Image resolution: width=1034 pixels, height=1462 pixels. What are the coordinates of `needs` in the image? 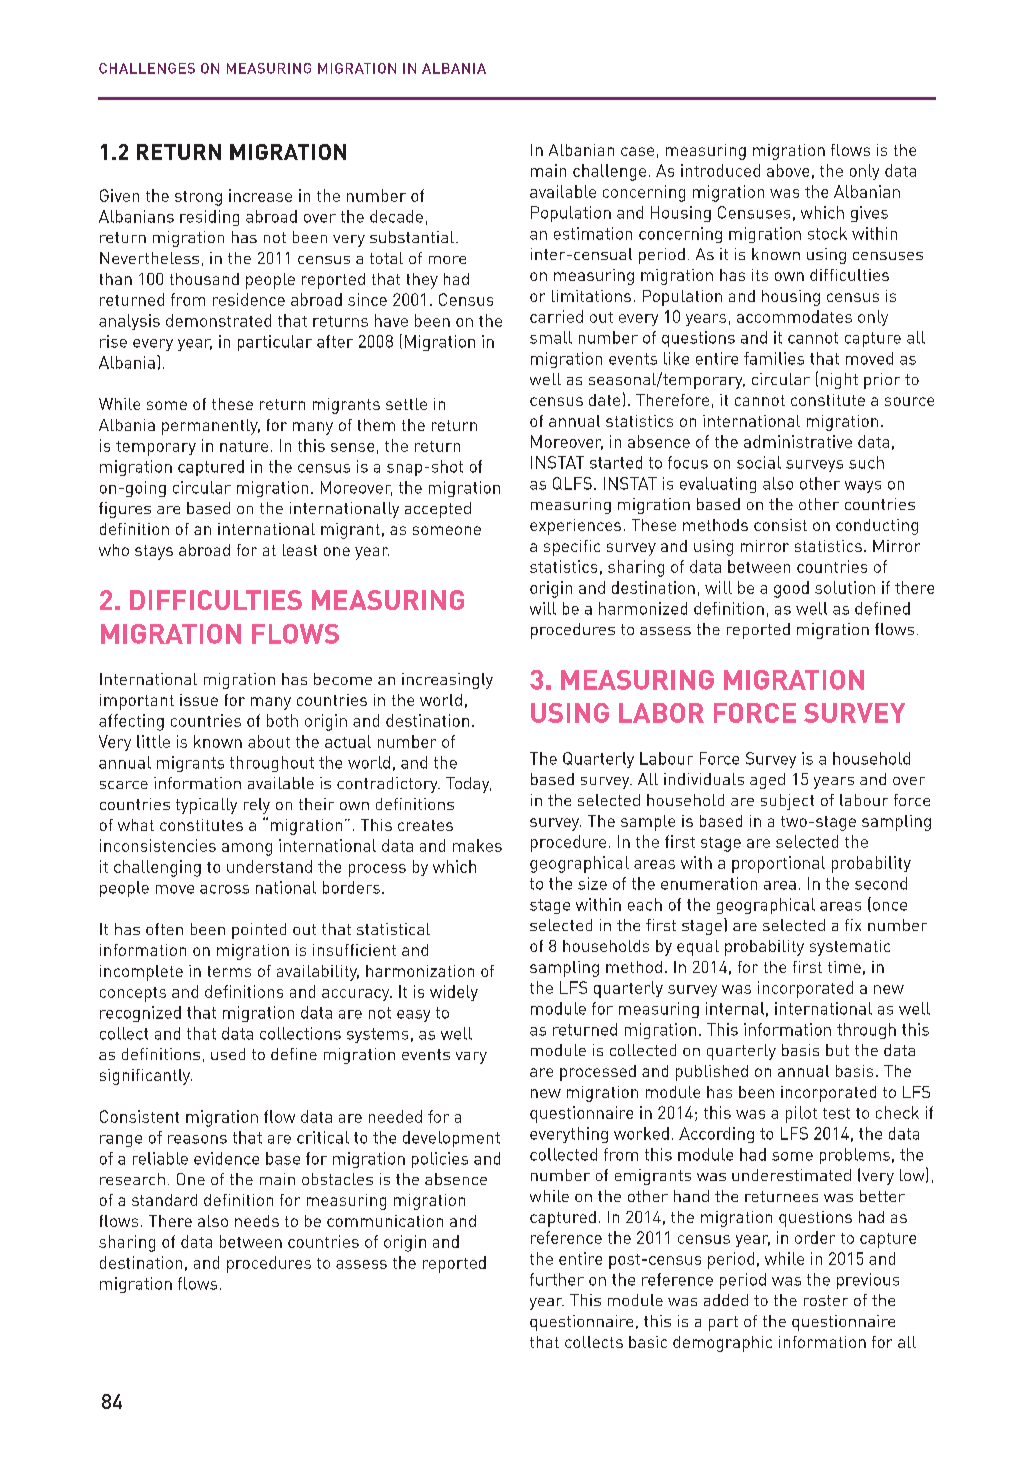 It's located at (257, 1221).
